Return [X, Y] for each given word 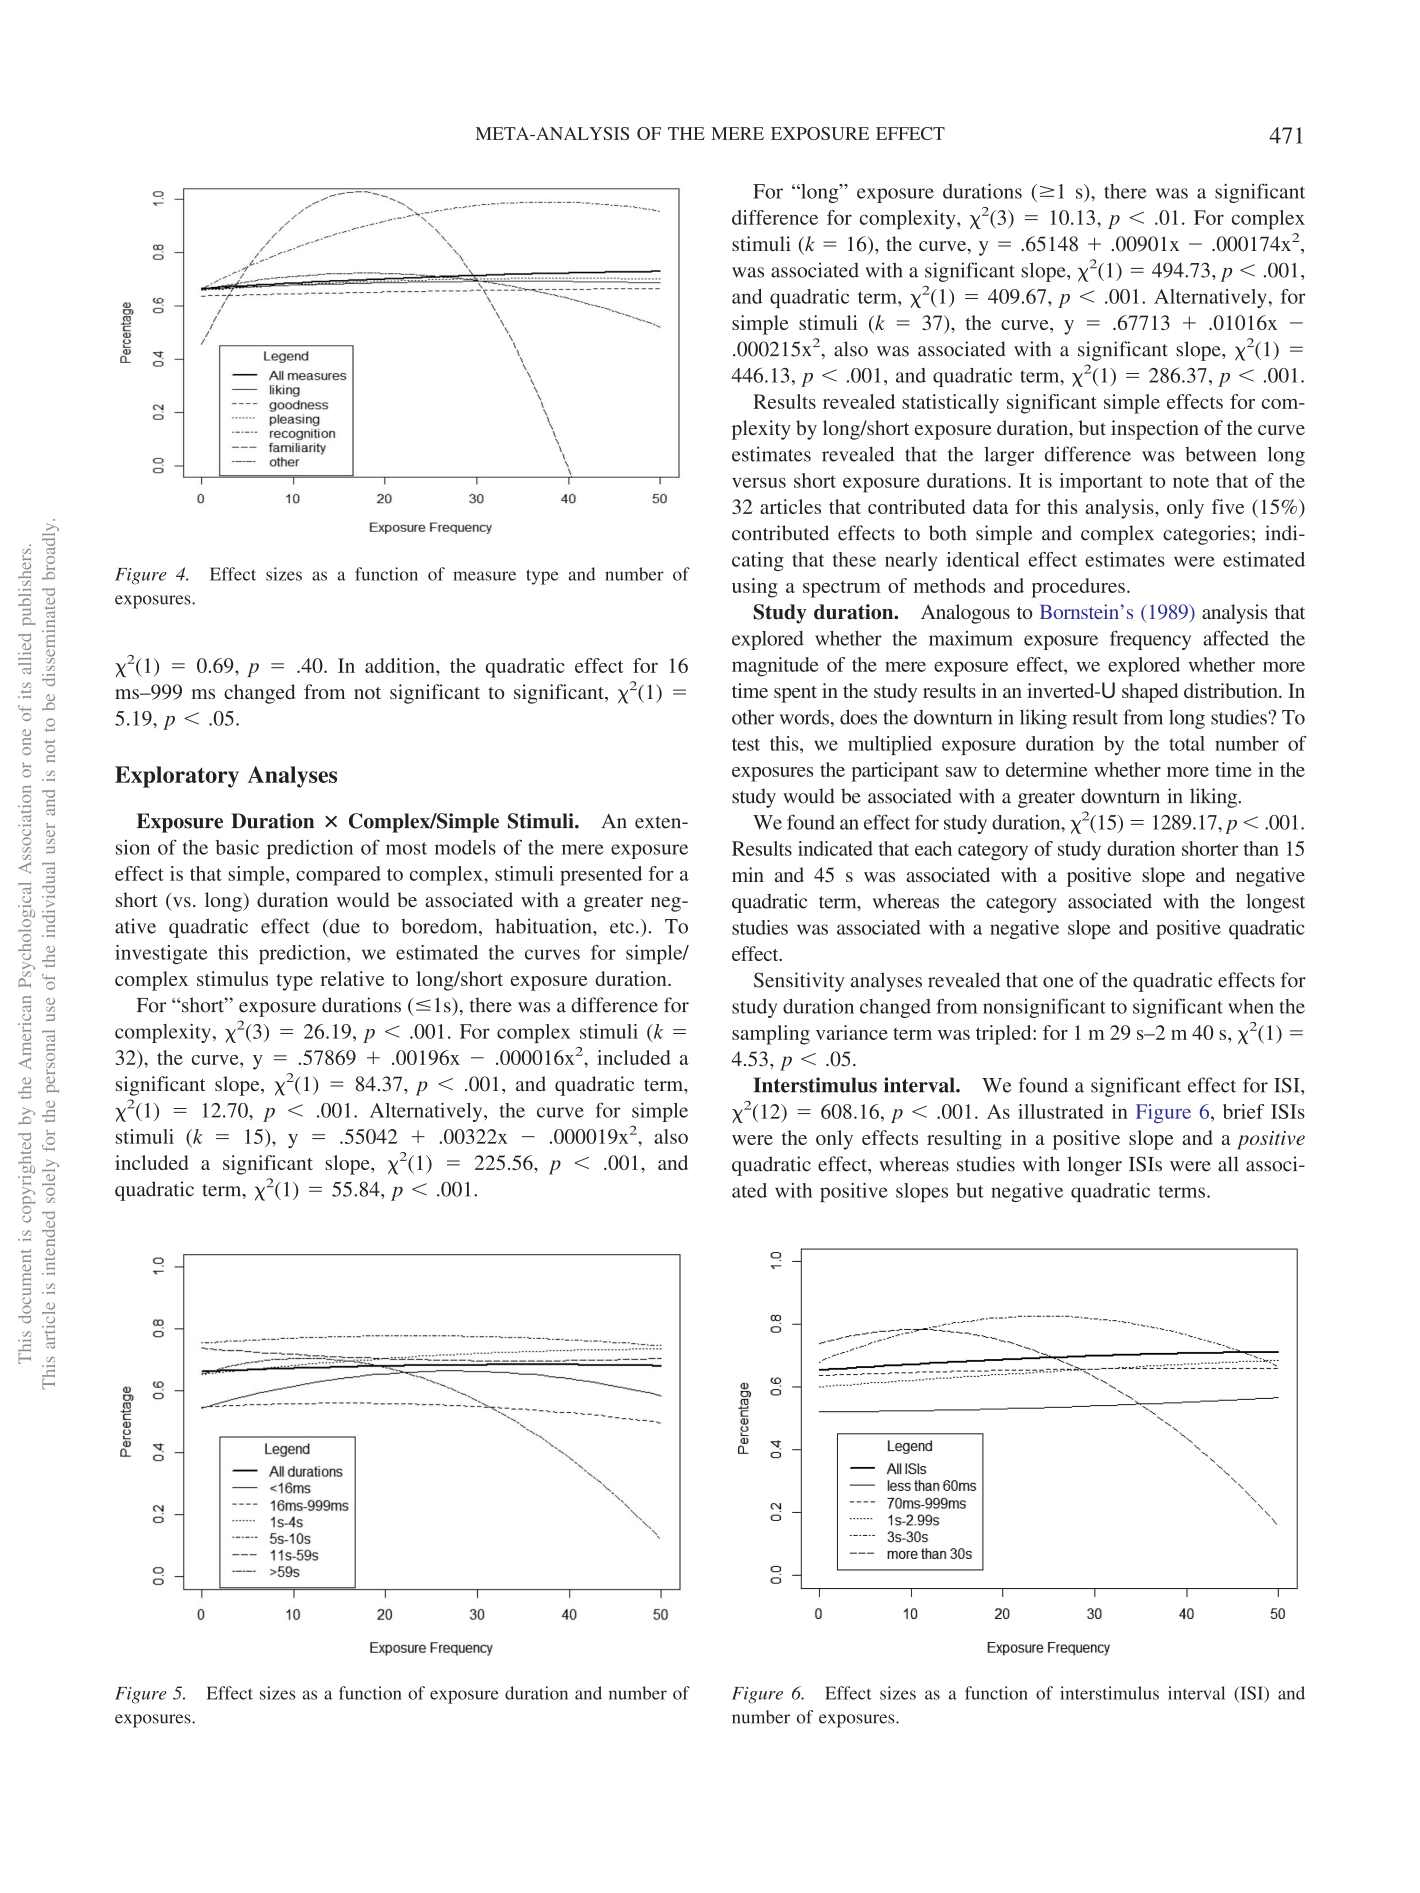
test [746, 744]
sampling [771, 1035]
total [1187, 743]
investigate [161, 954]
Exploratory [177, 777]
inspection [1155, 430]
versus [759, 483]
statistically [950, 404]
